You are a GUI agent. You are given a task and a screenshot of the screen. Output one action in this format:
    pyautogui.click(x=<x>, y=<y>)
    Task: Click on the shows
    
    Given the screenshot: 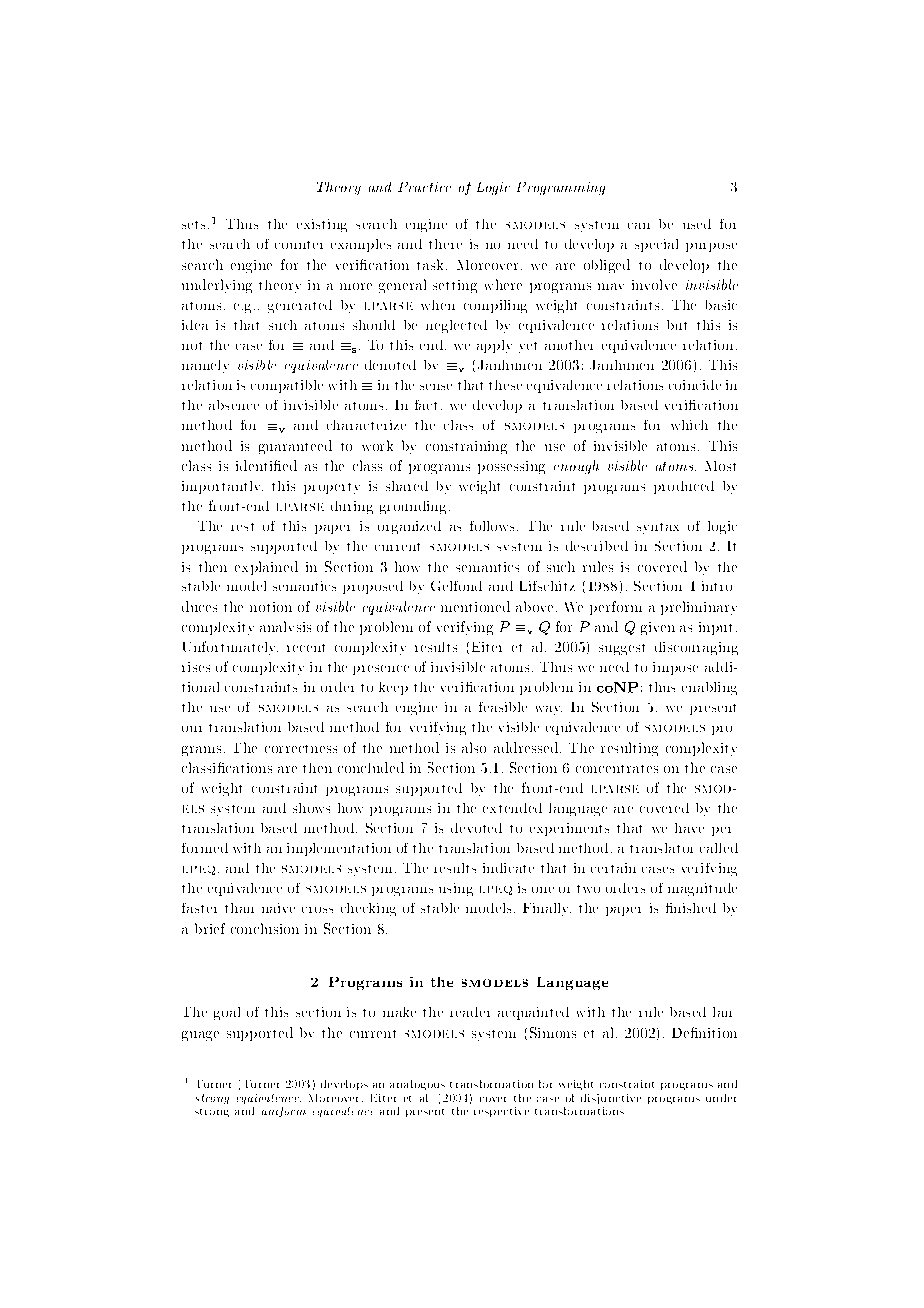 What is the action you would take?
    pyautogui.click(x=311, y=808)
